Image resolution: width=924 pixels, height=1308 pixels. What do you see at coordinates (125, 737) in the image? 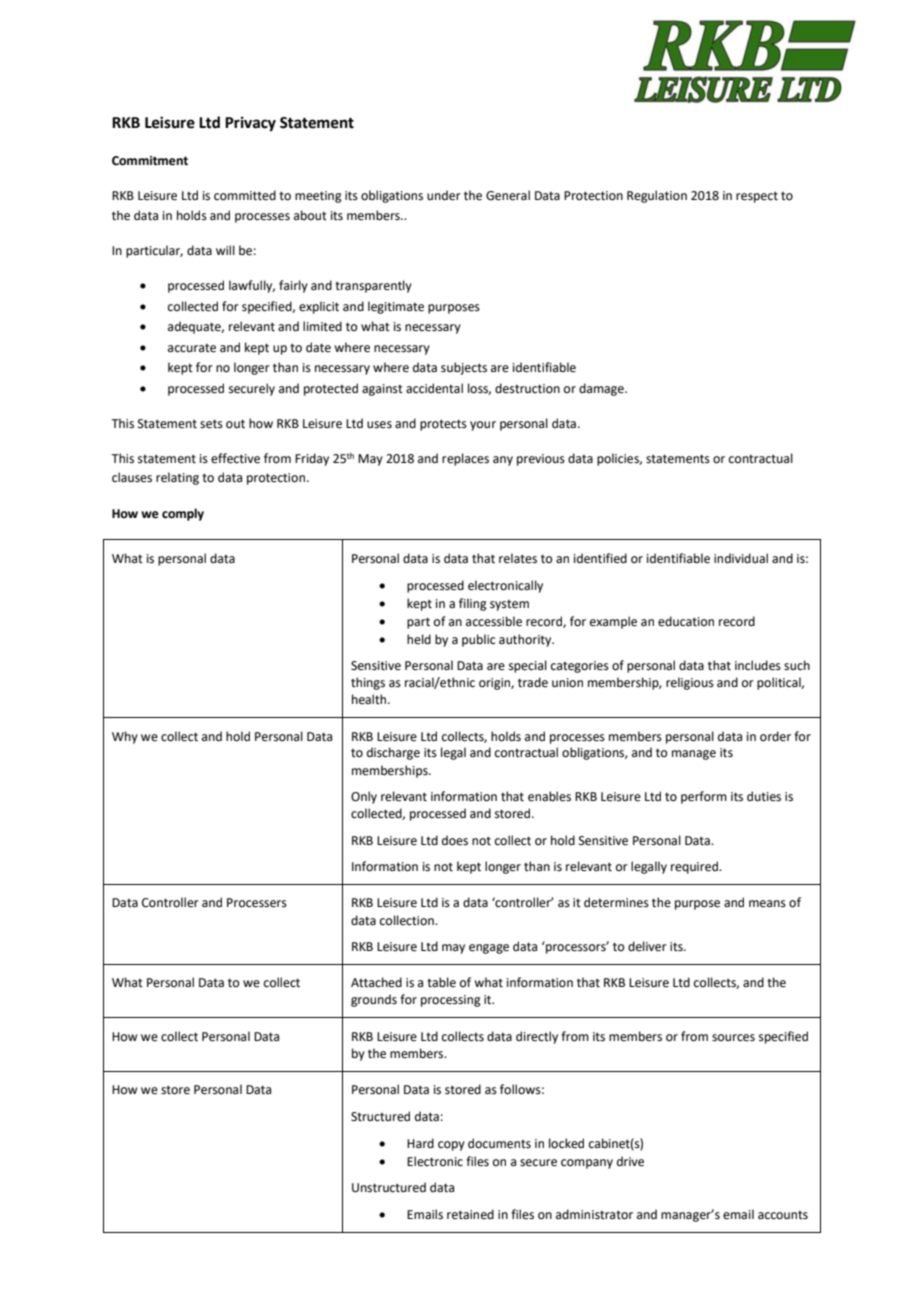
I see `Why` at bounding box center [125, 737].
